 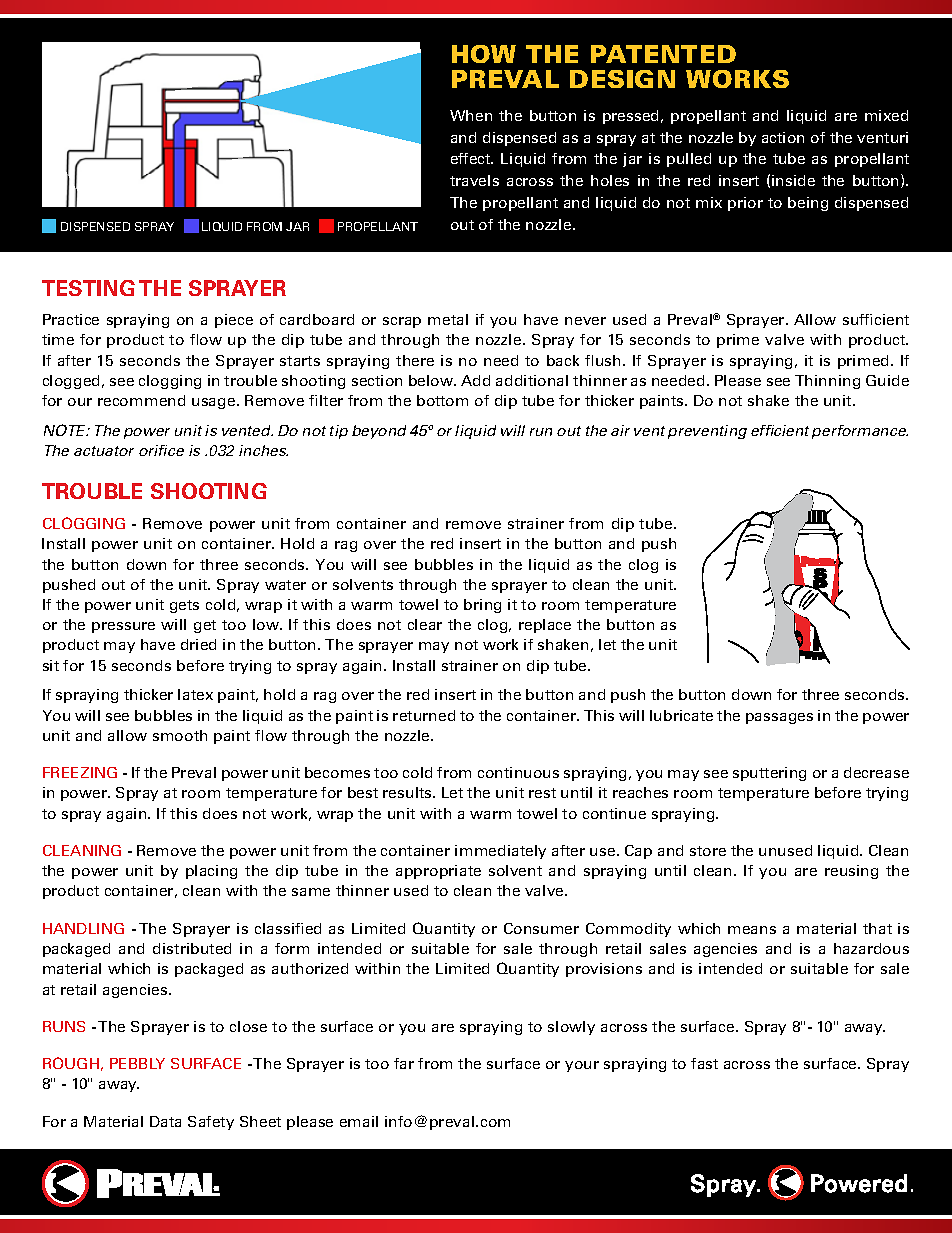 I want to click on TESTING, so click(x=88, y=288).
